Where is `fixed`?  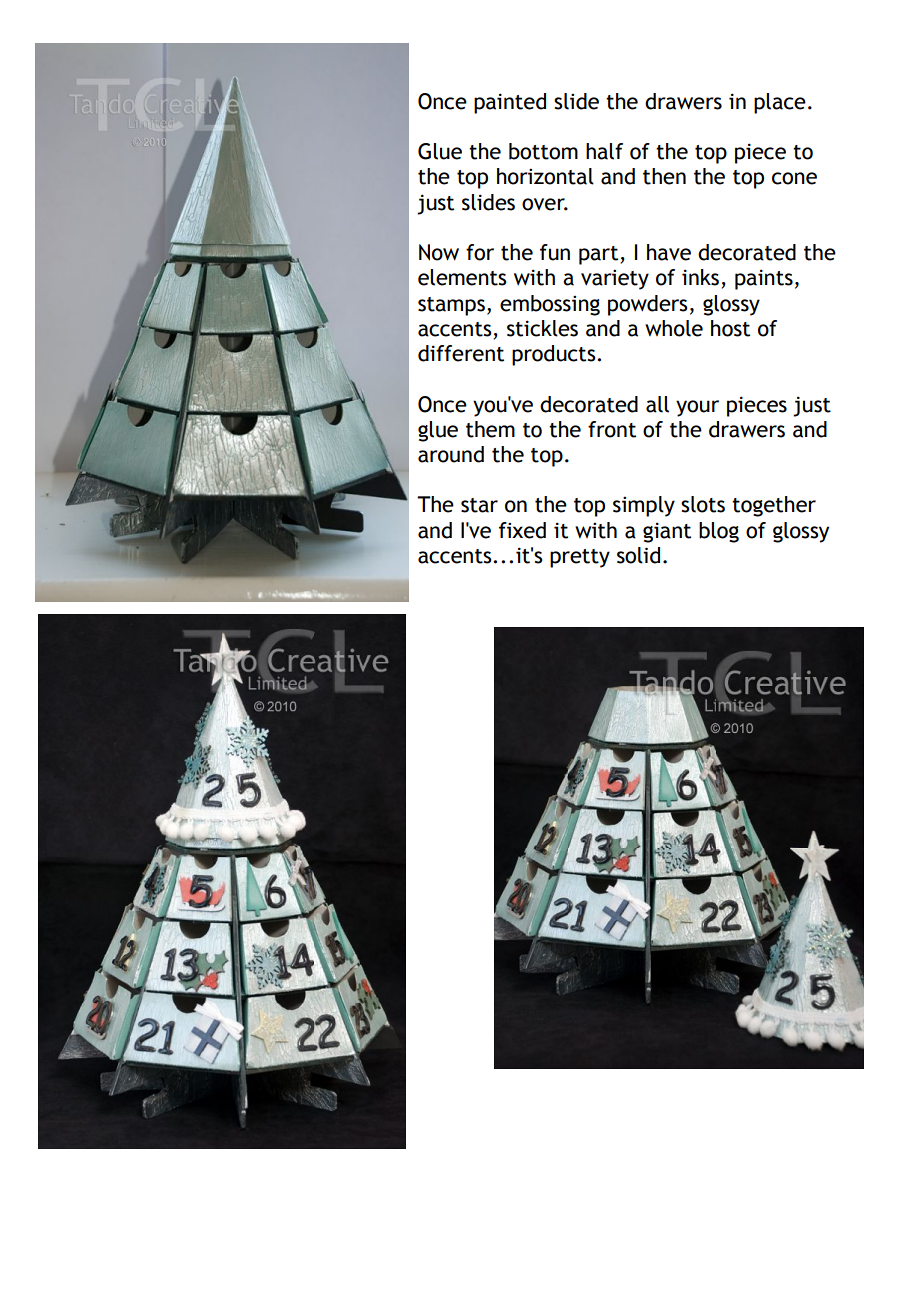 fixed is located at coordinates (522, 530).
